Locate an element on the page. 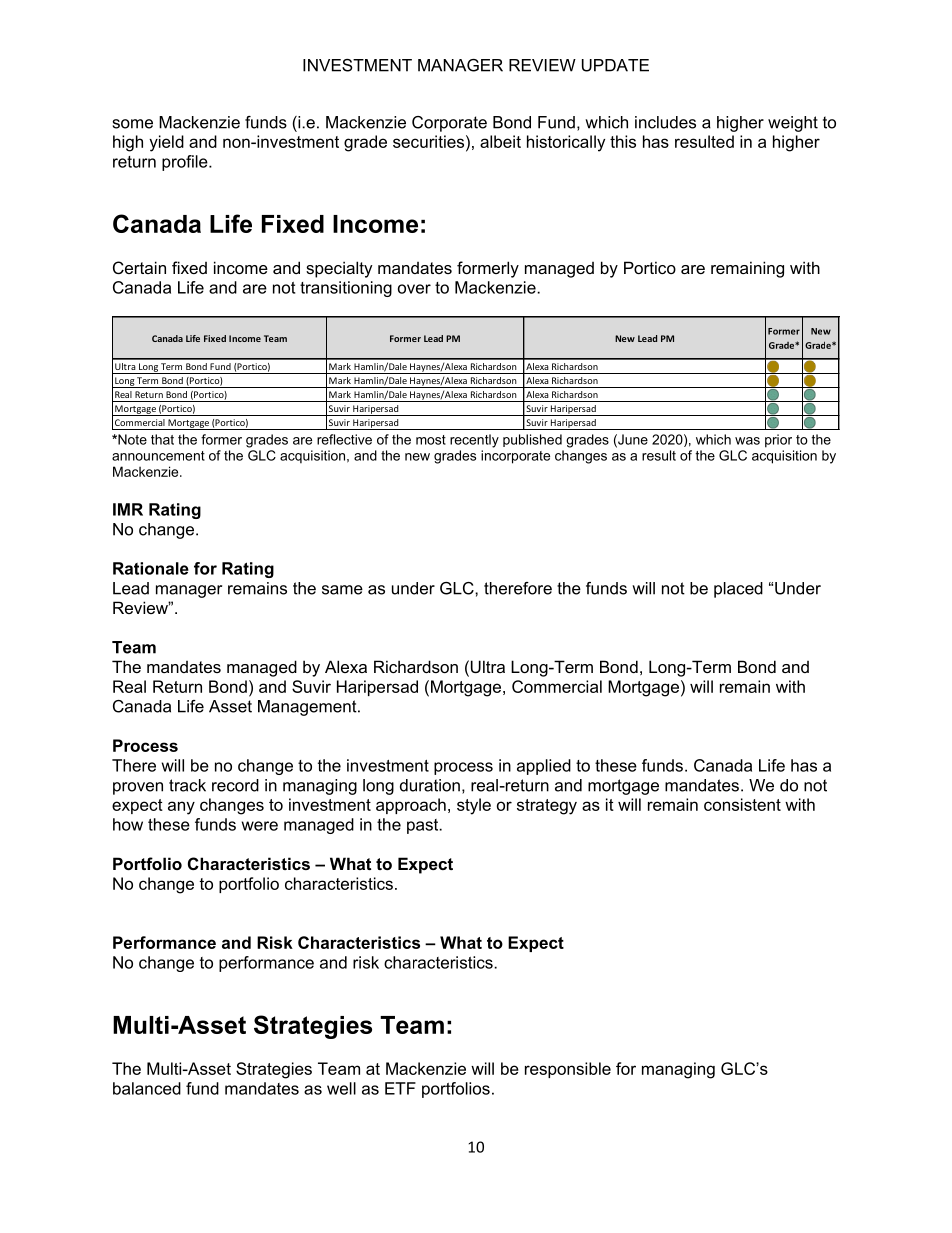 The width and height of the image is (952, 1233). that is located at coordinates (162, 439).
